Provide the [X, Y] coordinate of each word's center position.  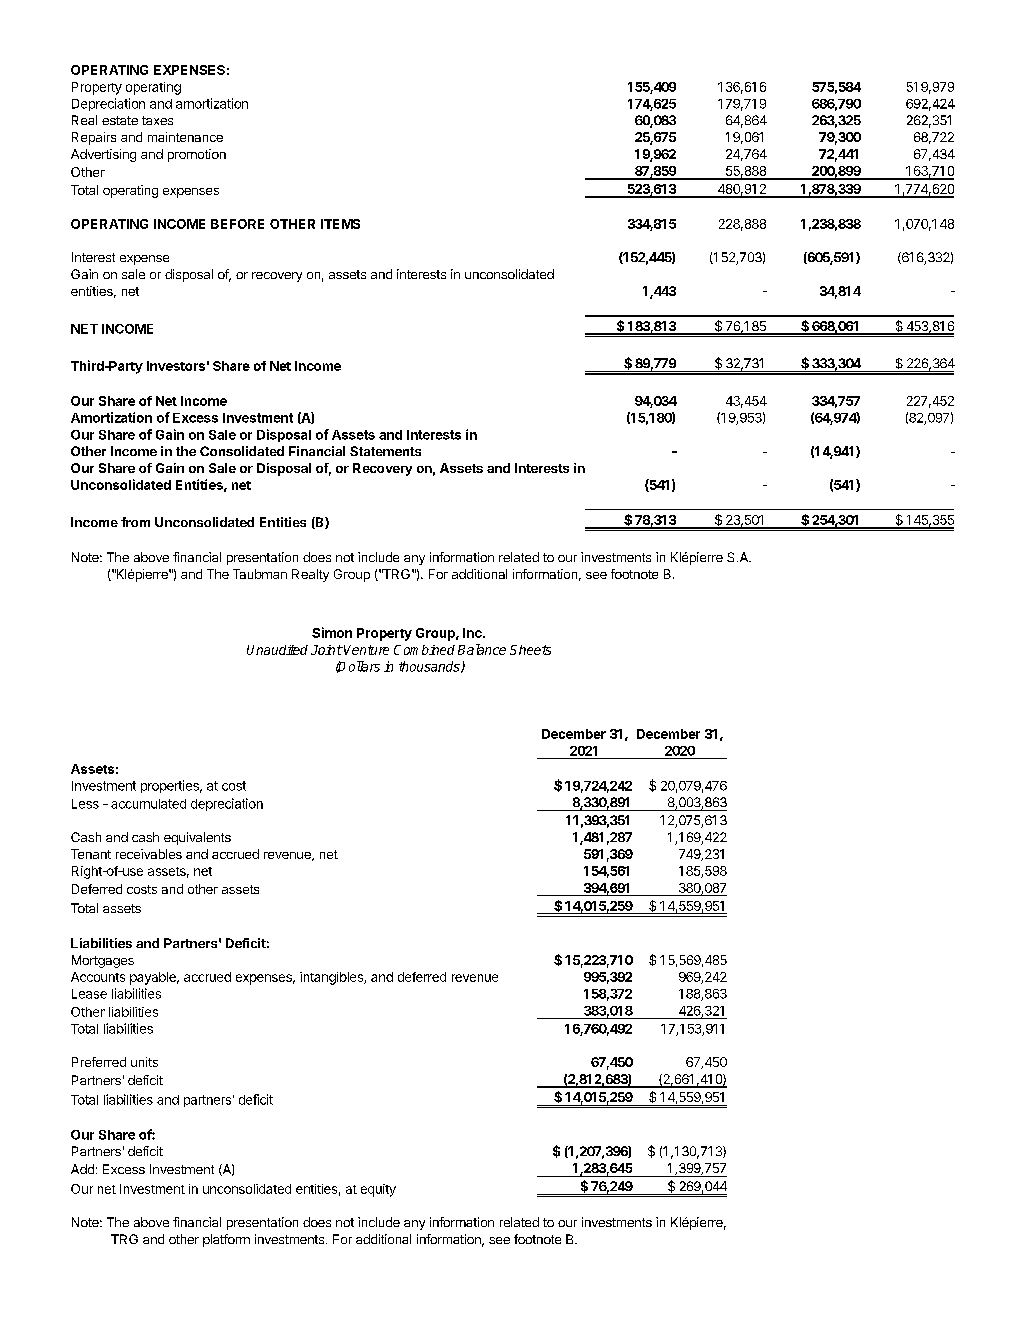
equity [378, 1190]
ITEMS [340, 224]
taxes [157, 120]
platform [226, 1240]
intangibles [332, 978]
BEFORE [237, 224]
